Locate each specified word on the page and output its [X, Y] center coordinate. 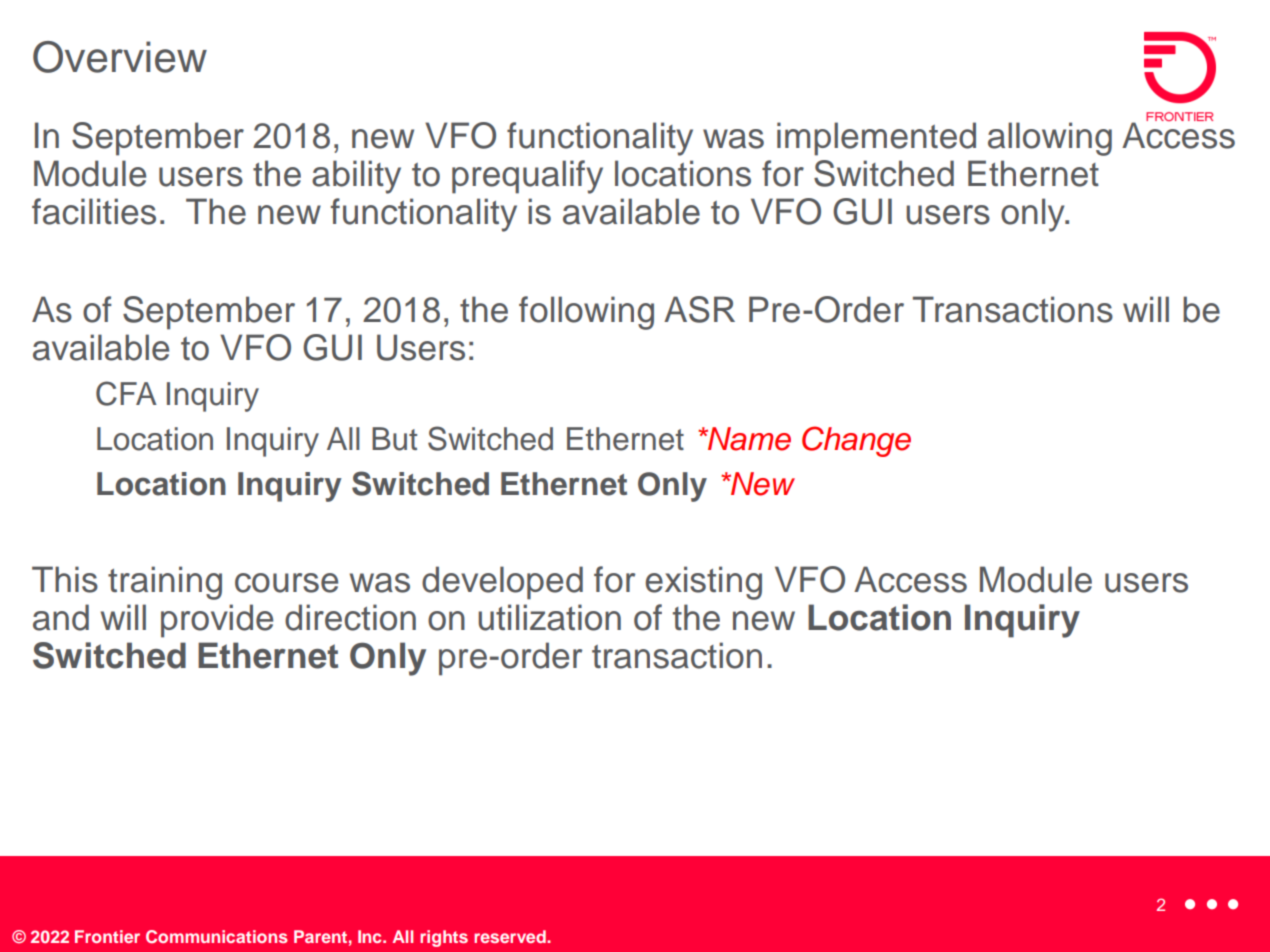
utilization [549, 617]
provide [217, 621]
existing [703, 583]
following [586, 313]
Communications [217, 937]
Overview [120, 57]
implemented [876, 139]
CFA [126, 393]
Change [856, 441]
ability [356, 177]
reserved [511, 936]
